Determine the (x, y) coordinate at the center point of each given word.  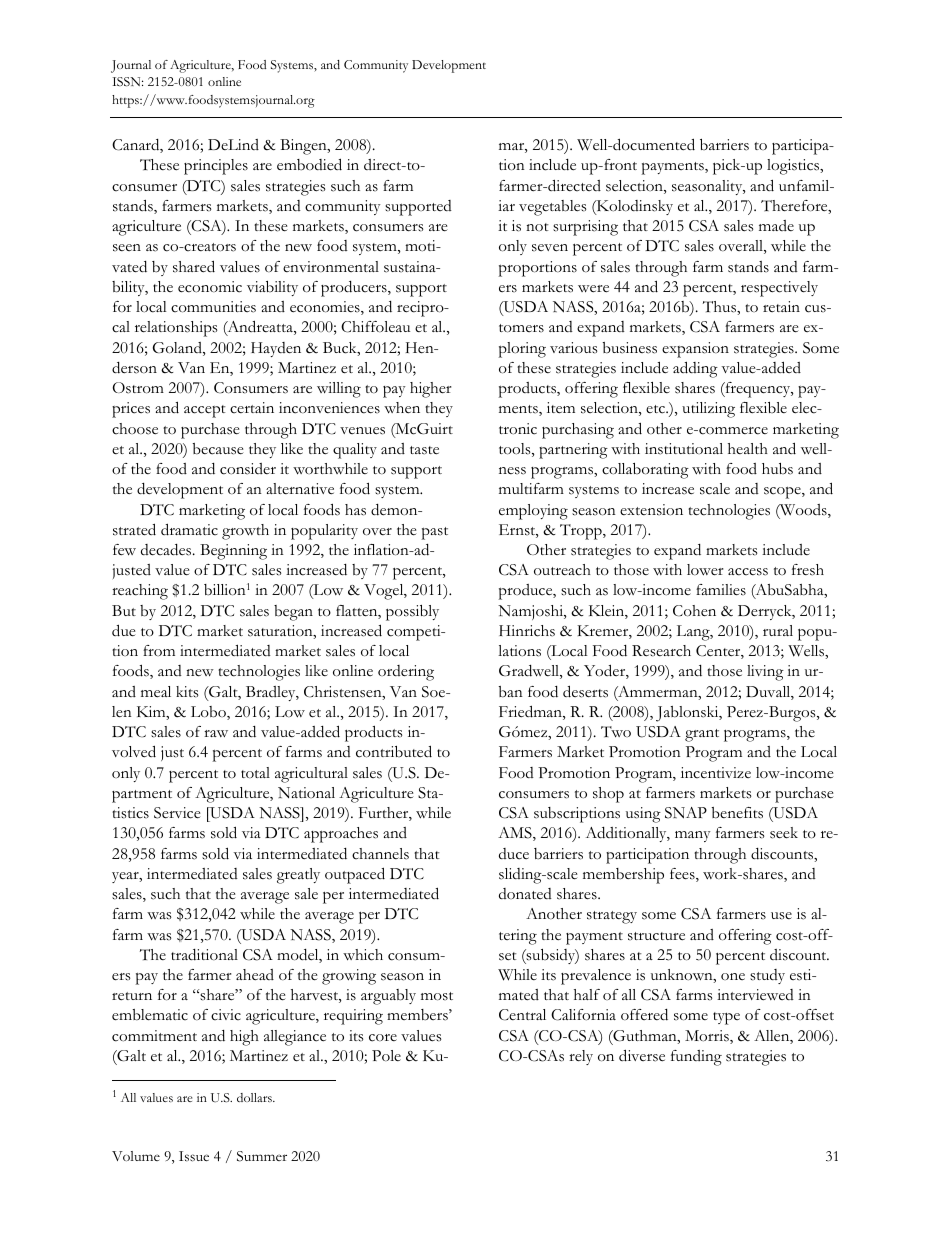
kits (187, 692)
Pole (386, 1055)
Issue (194, 1156)
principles (216, 167)
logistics (794, 167)
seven (550, 248)
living (765, 673)
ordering (406, 673)
